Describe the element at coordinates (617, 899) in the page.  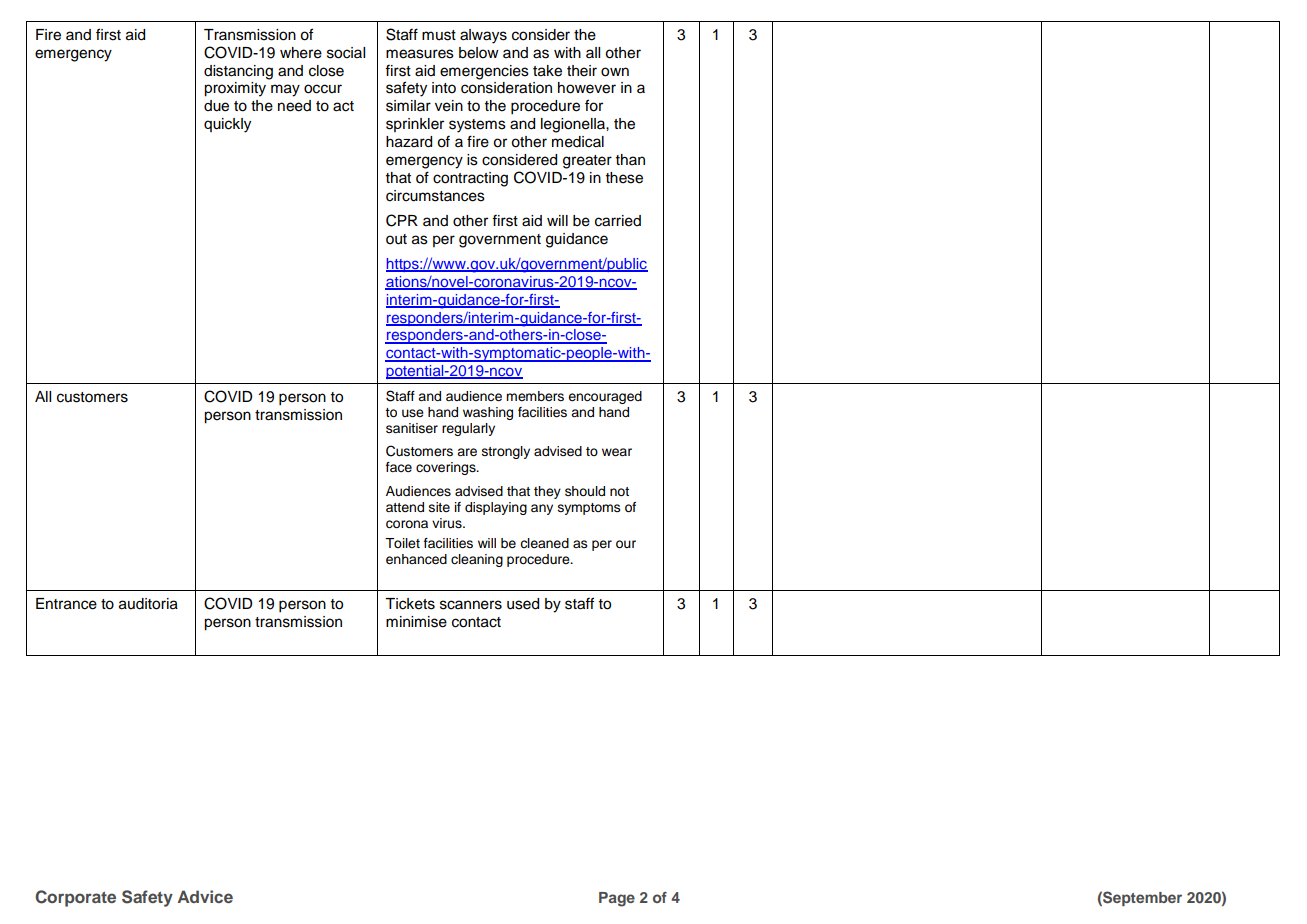
I see `Page` at that location.
